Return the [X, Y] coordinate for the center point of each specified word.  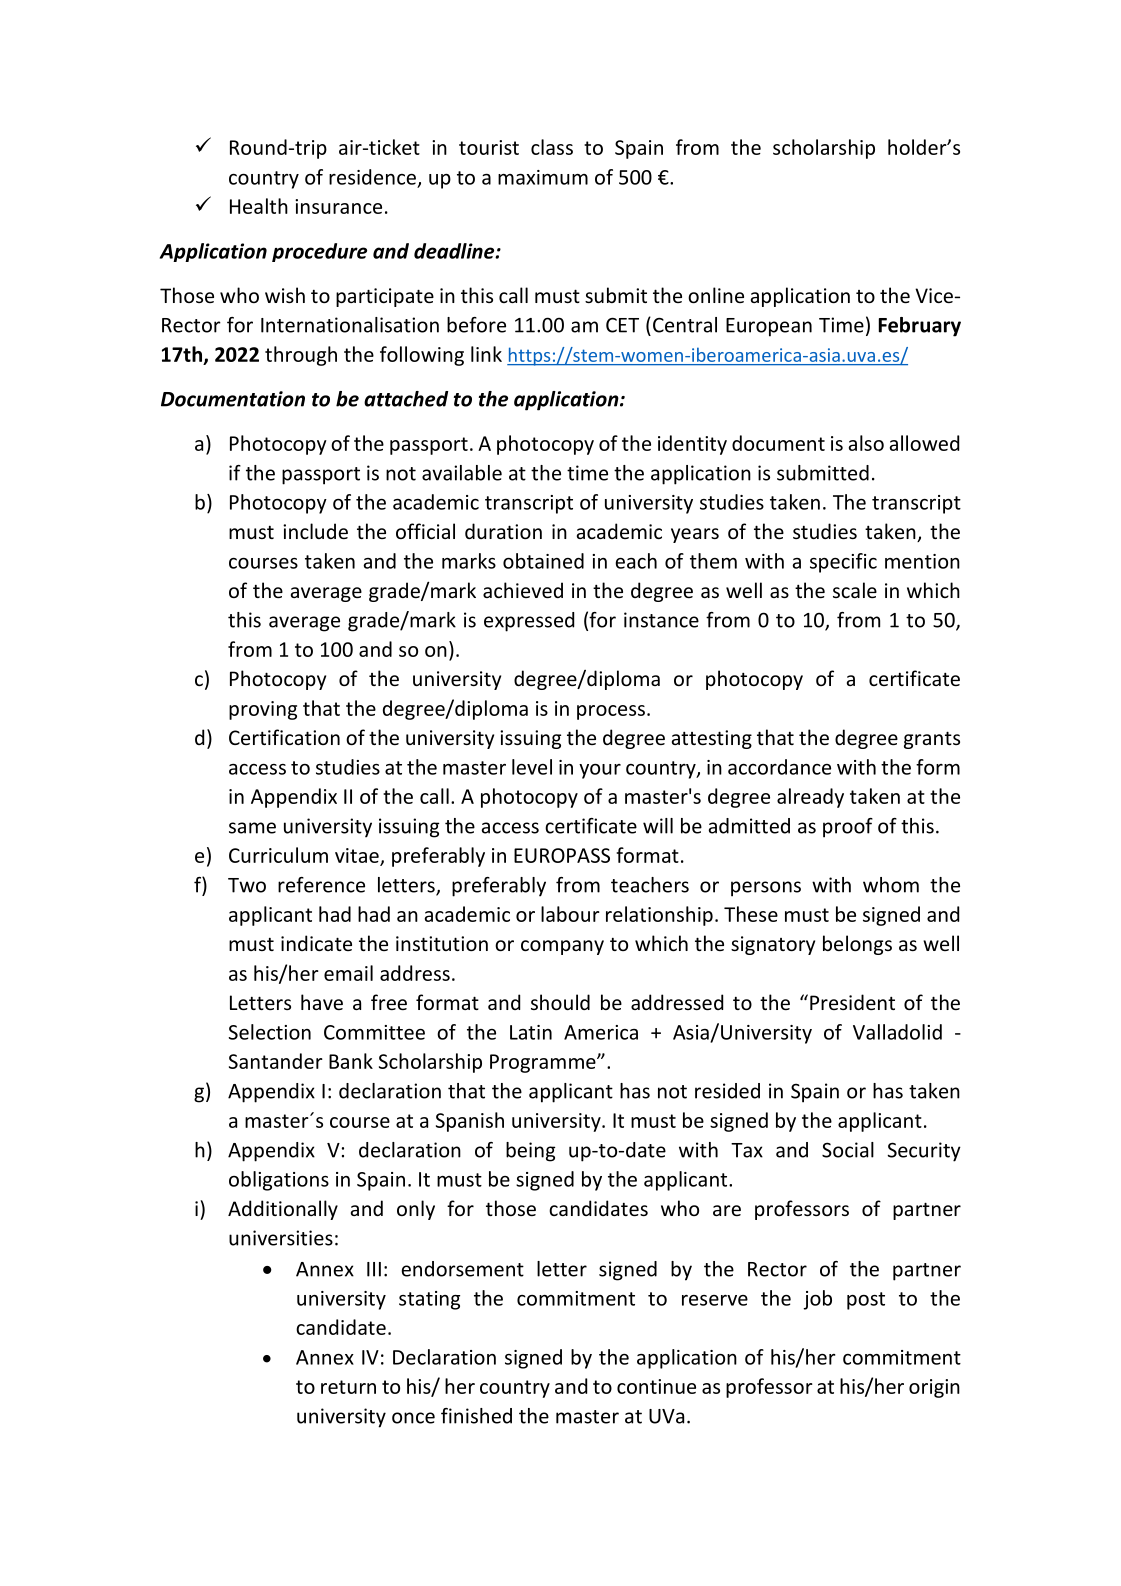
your [600, 771]
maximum [543, 177]
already [810, 798]
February [920, 327]
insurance [338, 206]
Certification [284, 737]
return [348, 1387]
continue [656, 1386]
